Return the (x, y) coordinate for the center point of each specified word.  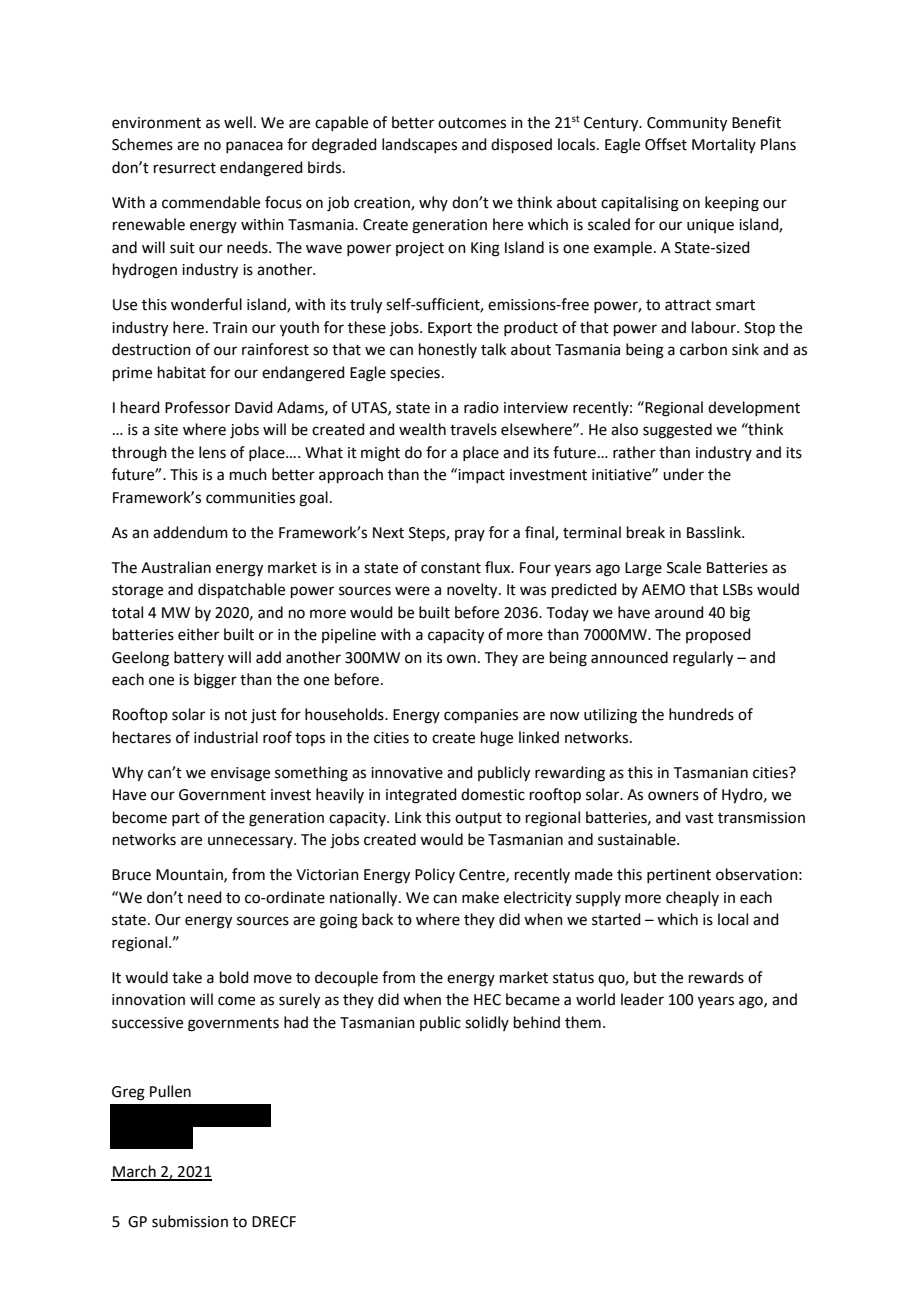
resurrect (185, 168)
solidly (487, 1023)
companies (481, 716)
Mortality (724, 145)
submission (190, 1221)
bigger (215, 681)
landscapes (419, 145)
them (583, 1022)
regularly (703, 659)
